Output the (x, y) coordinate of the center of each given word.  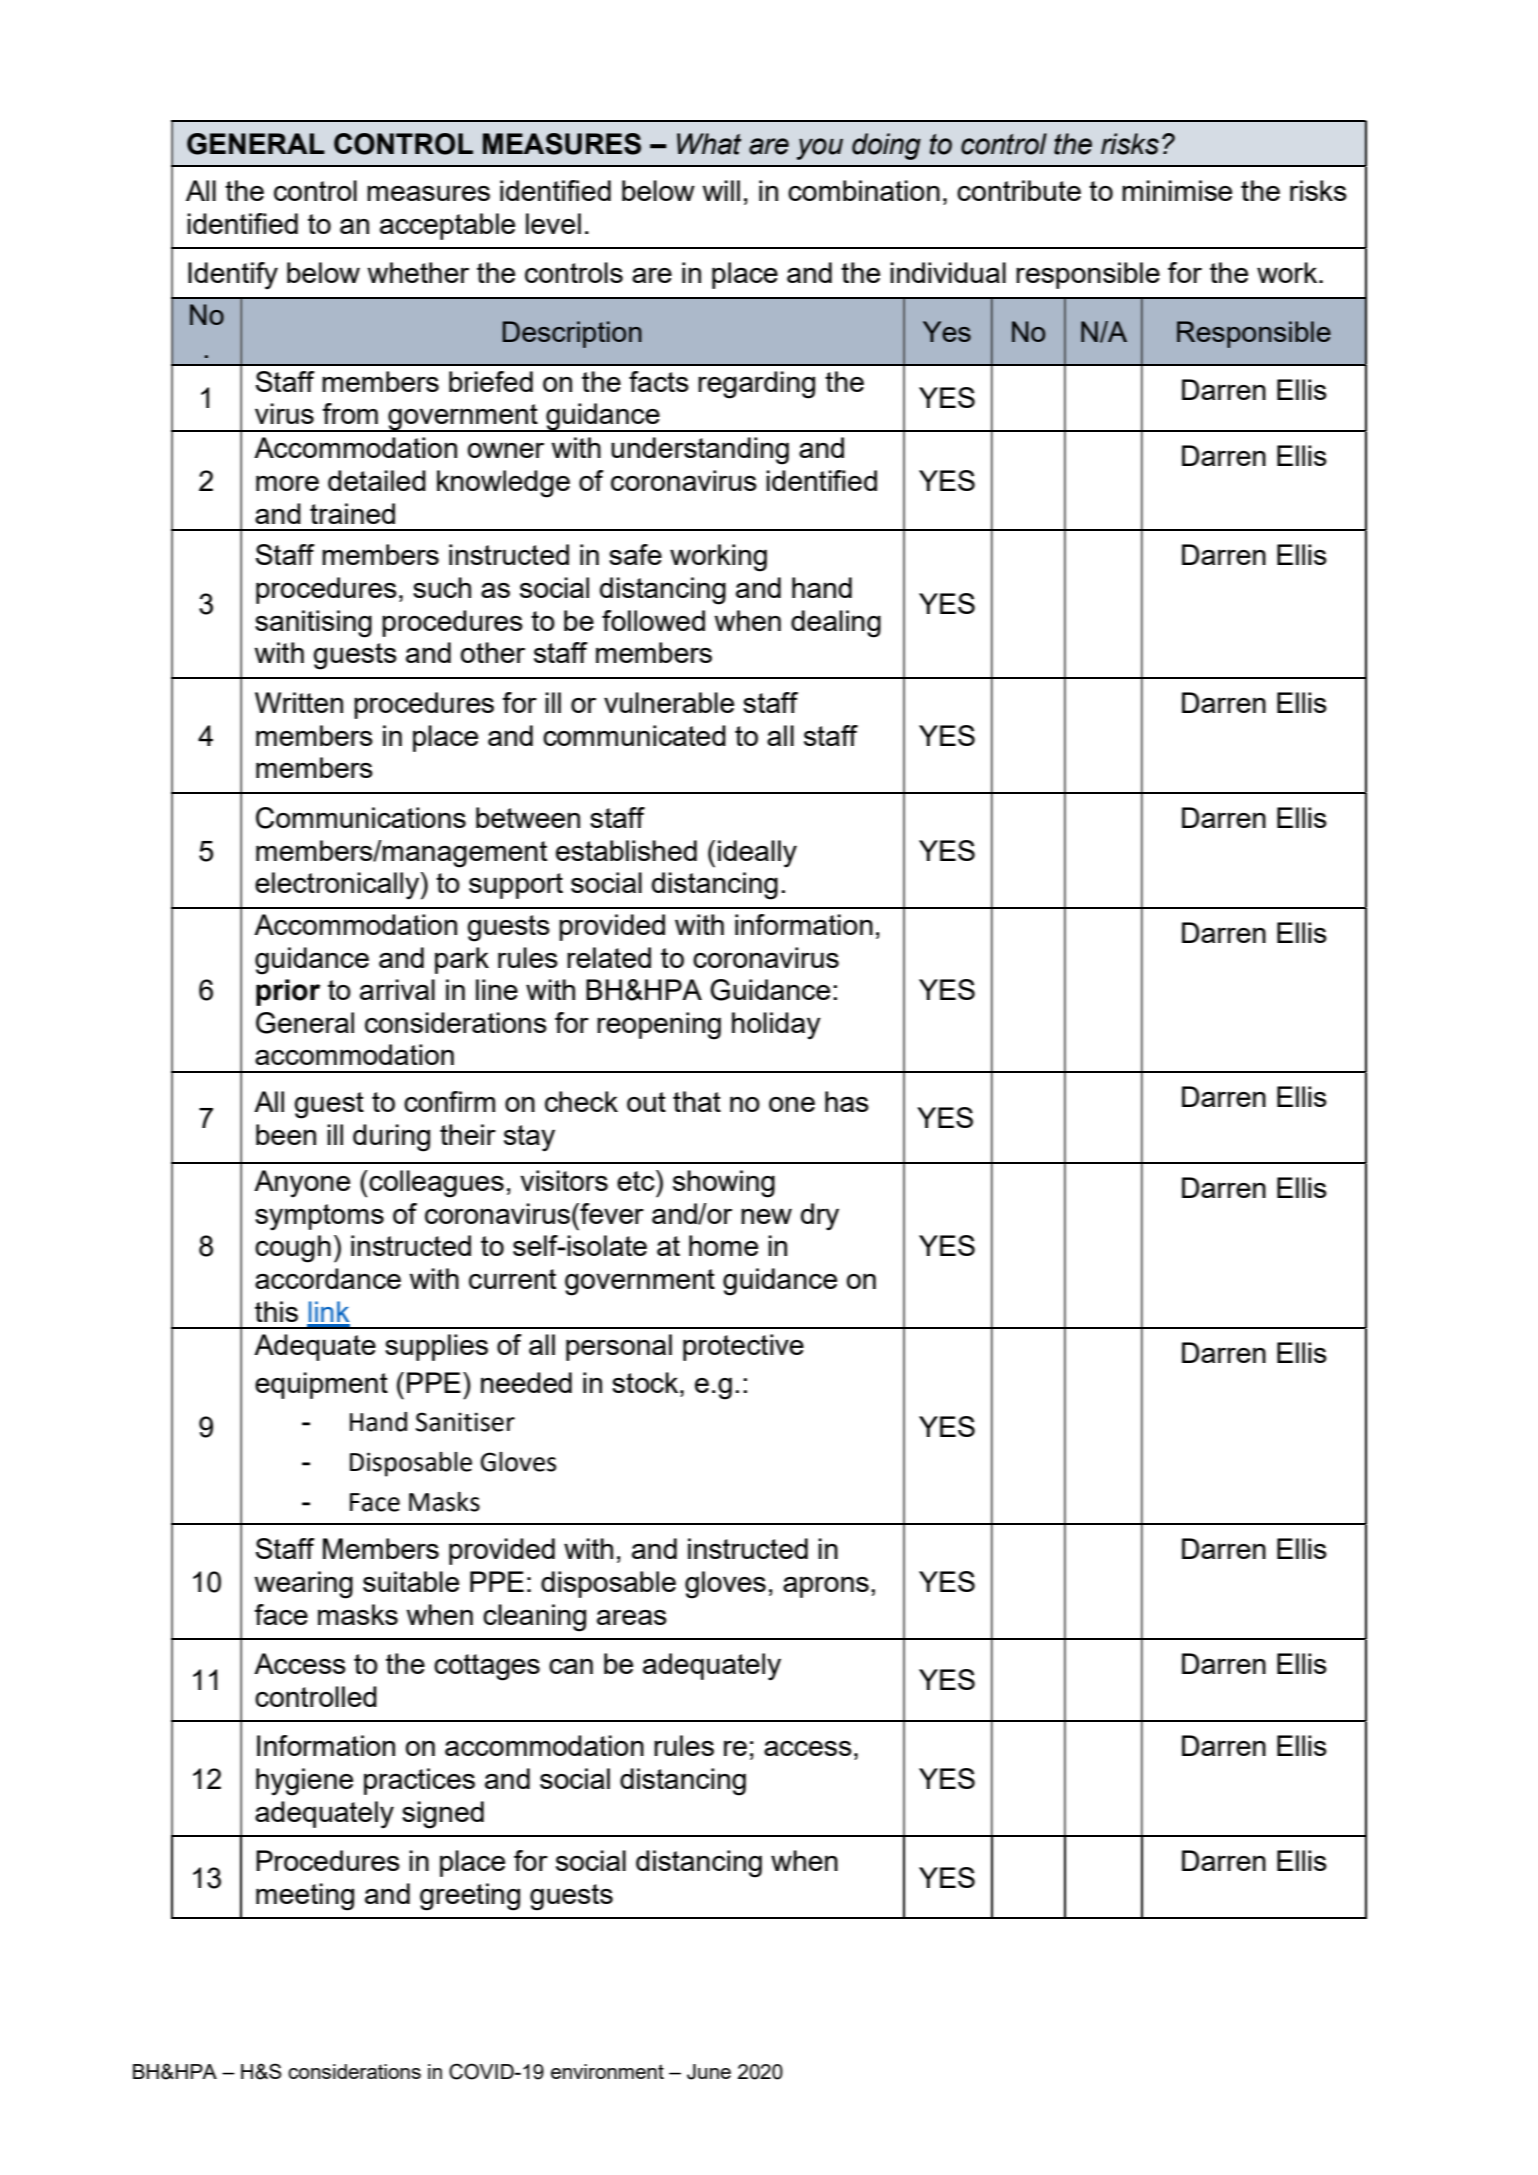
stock (646, 1382)
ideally (757, 854)
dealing (836, 624)
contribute (1019, 190)
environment (607, 2071)
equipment (321, 1385)
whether (418, 272)
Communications (361, 818)
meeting (305, 1897)
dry (820, 1217)
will (721, 190)
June (709, 2072)
